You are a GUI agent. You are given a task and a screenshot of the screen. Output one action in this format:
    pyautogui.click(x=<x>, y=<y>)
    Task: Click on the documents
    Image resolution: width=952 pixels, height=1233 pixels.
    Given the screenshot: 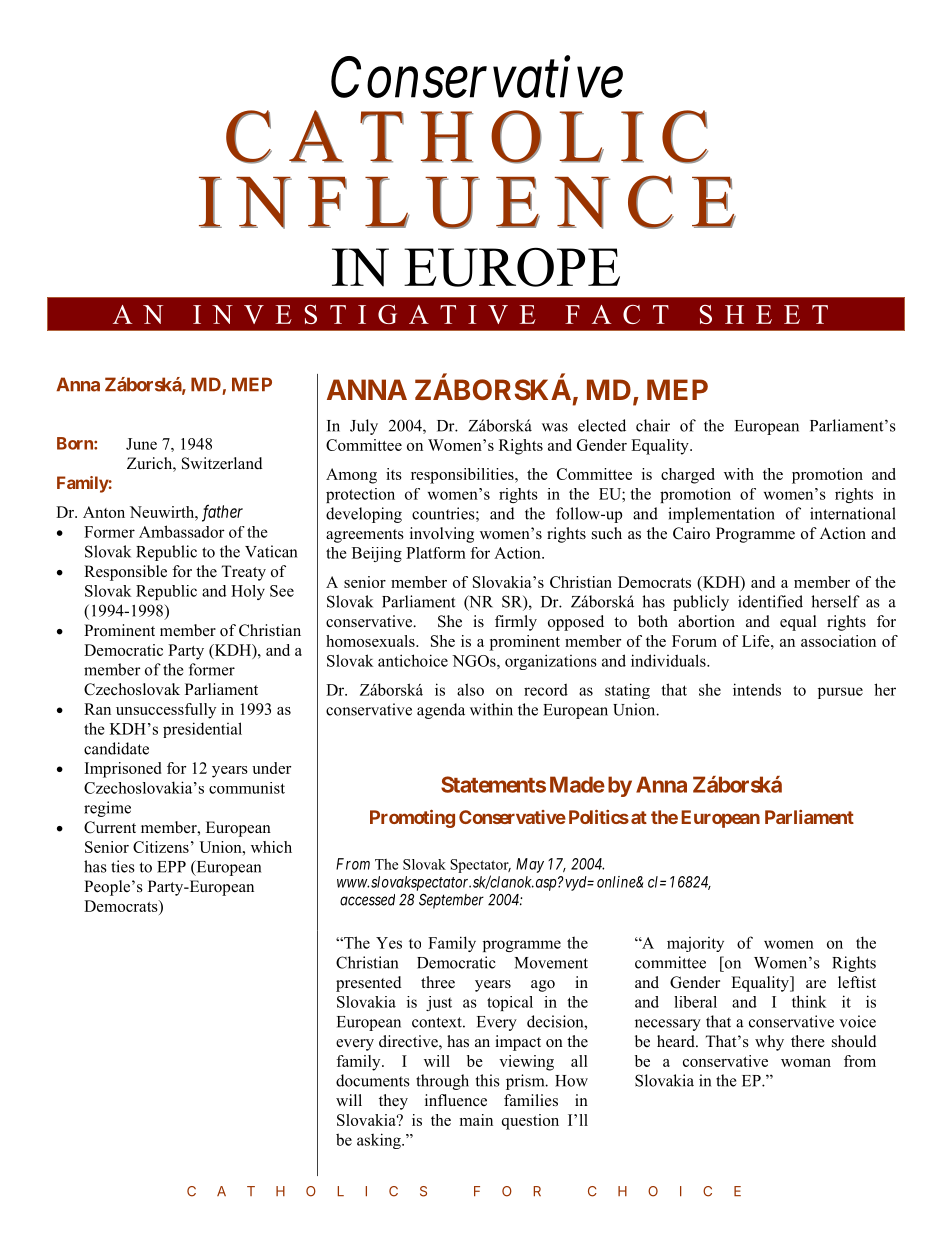 What is the action you would take?
    pyautogui.click(x=373, y=1080)
